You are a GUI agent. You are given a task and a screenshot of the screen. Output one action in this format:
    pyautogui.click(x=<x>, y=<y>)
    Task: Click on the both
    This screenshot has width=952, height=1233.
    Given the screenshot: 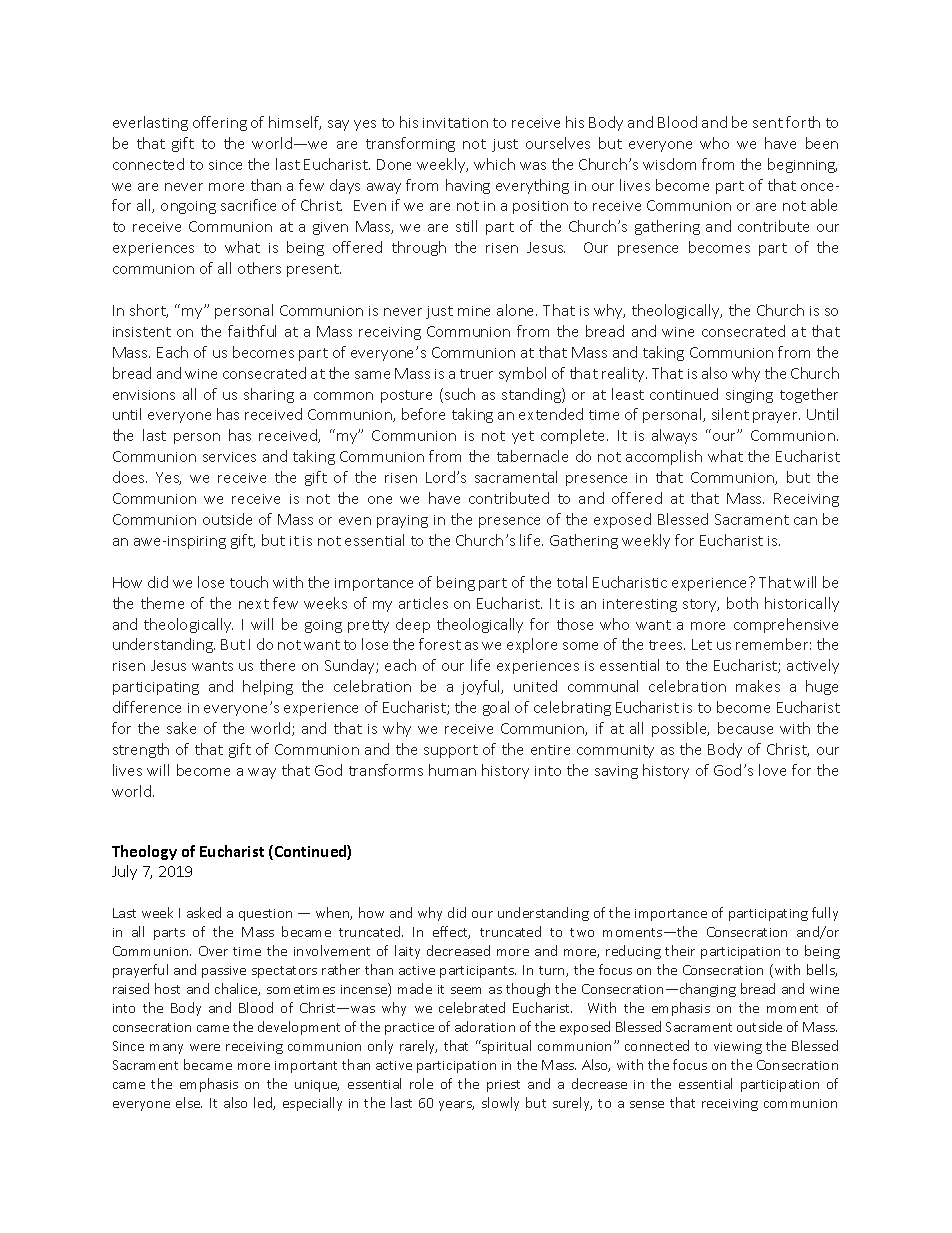 What is the action you would take?
    pyautogui.click(x=742, y=603)
